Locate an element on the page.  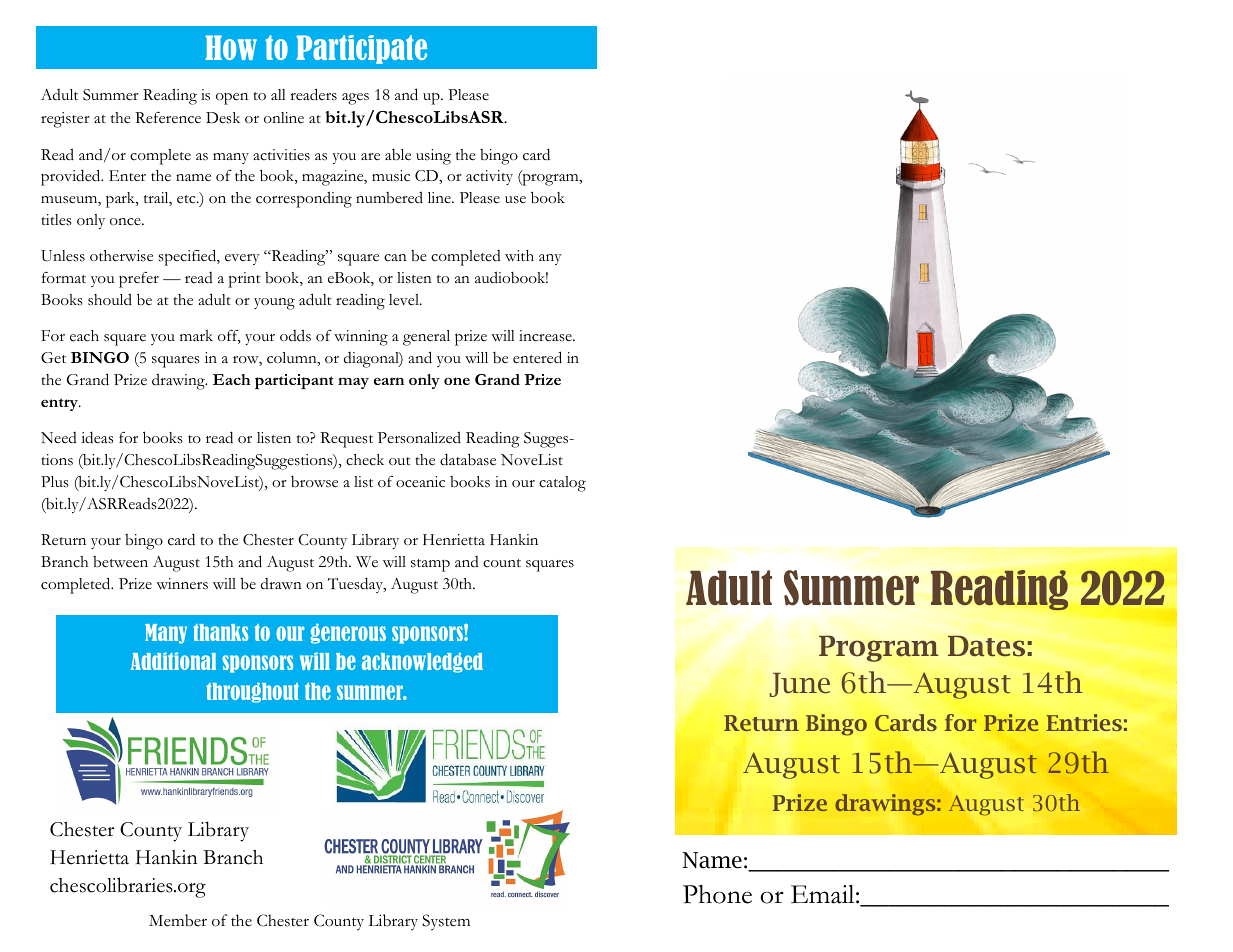
oceanic is located at coordinates (420, 482).
